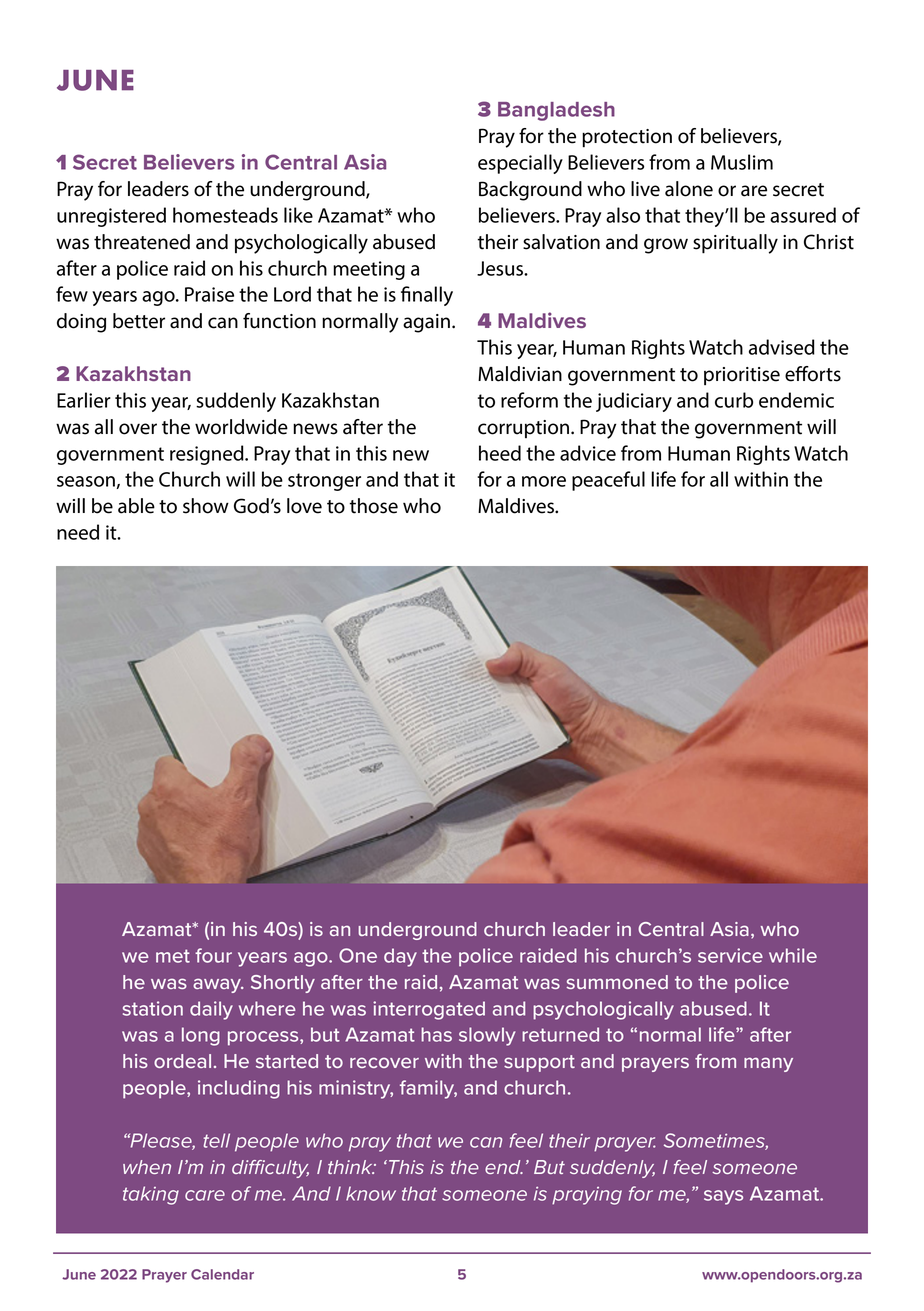  I want to click on when, so click(147, 1167).
